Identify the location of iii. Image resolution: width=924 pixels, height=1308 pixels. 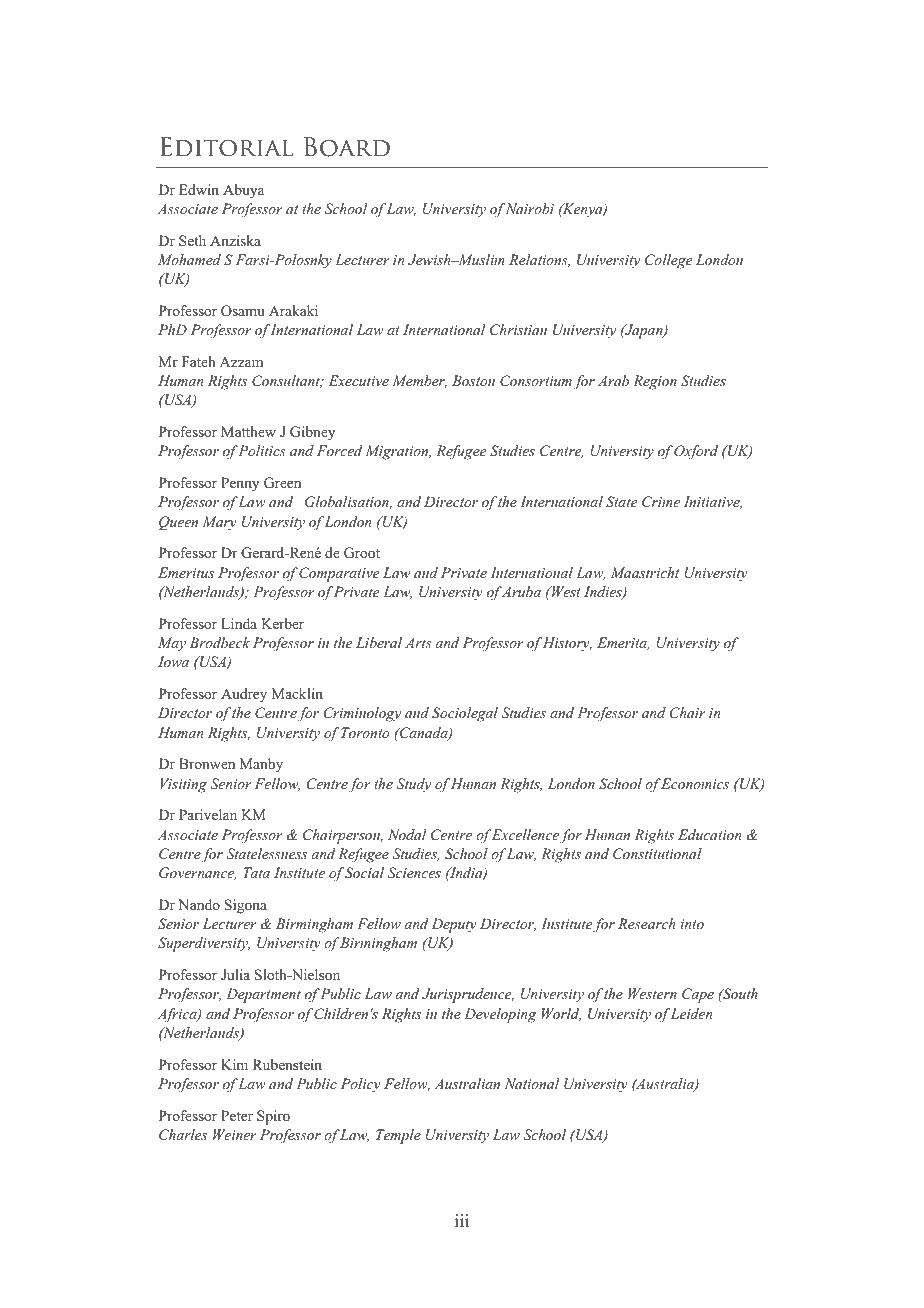
(462, 1220).
